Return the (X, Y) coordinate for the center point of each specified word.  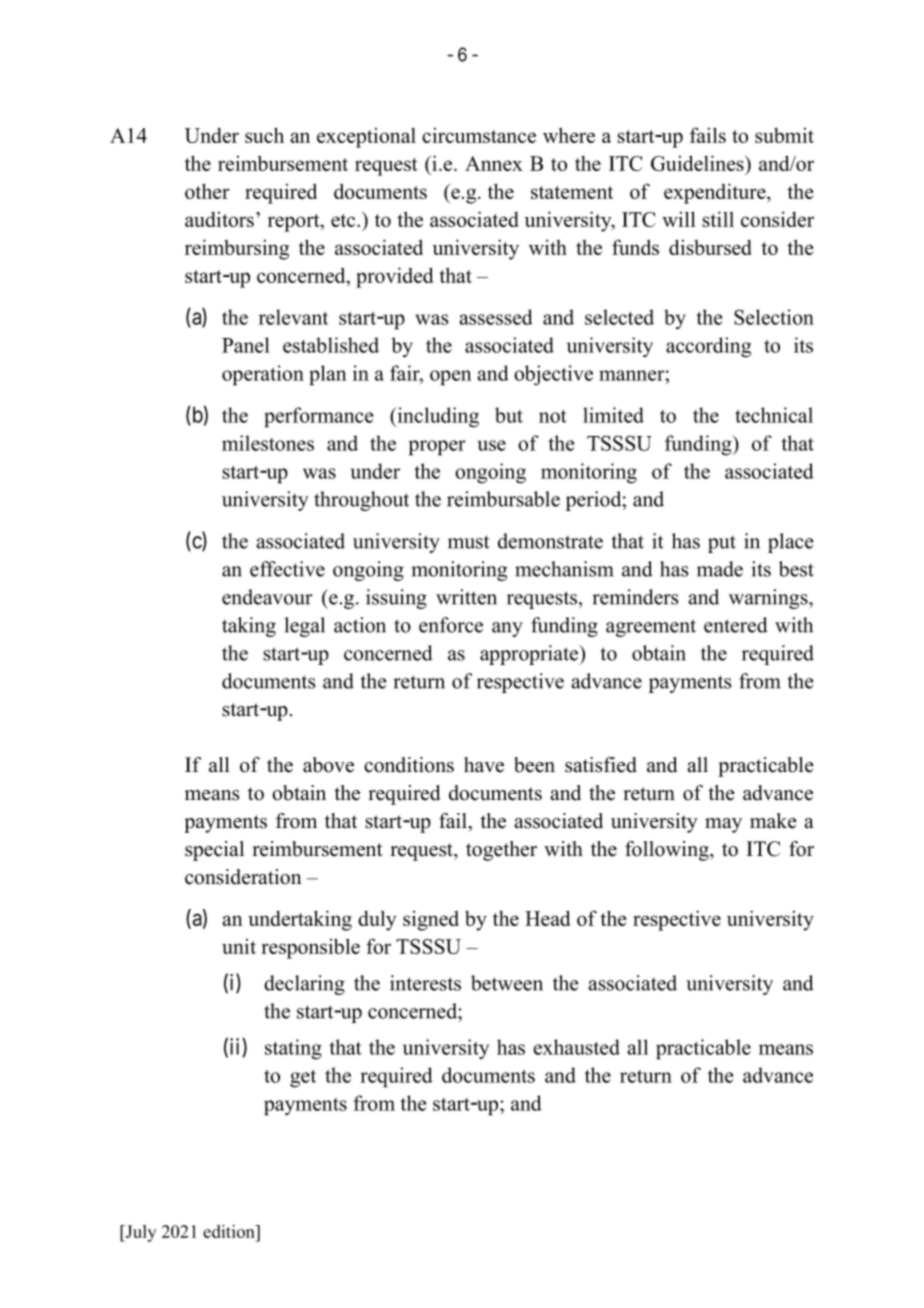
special (214, 851)
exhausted (576, 1047)
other (207, 191)
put (722, 544)
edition (230, 1233)
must (469, 542)
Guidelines (698, 163)
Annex (494, 163)
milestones (268, 443)
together (501, 851)
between (507, 983)
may (723, 825)
